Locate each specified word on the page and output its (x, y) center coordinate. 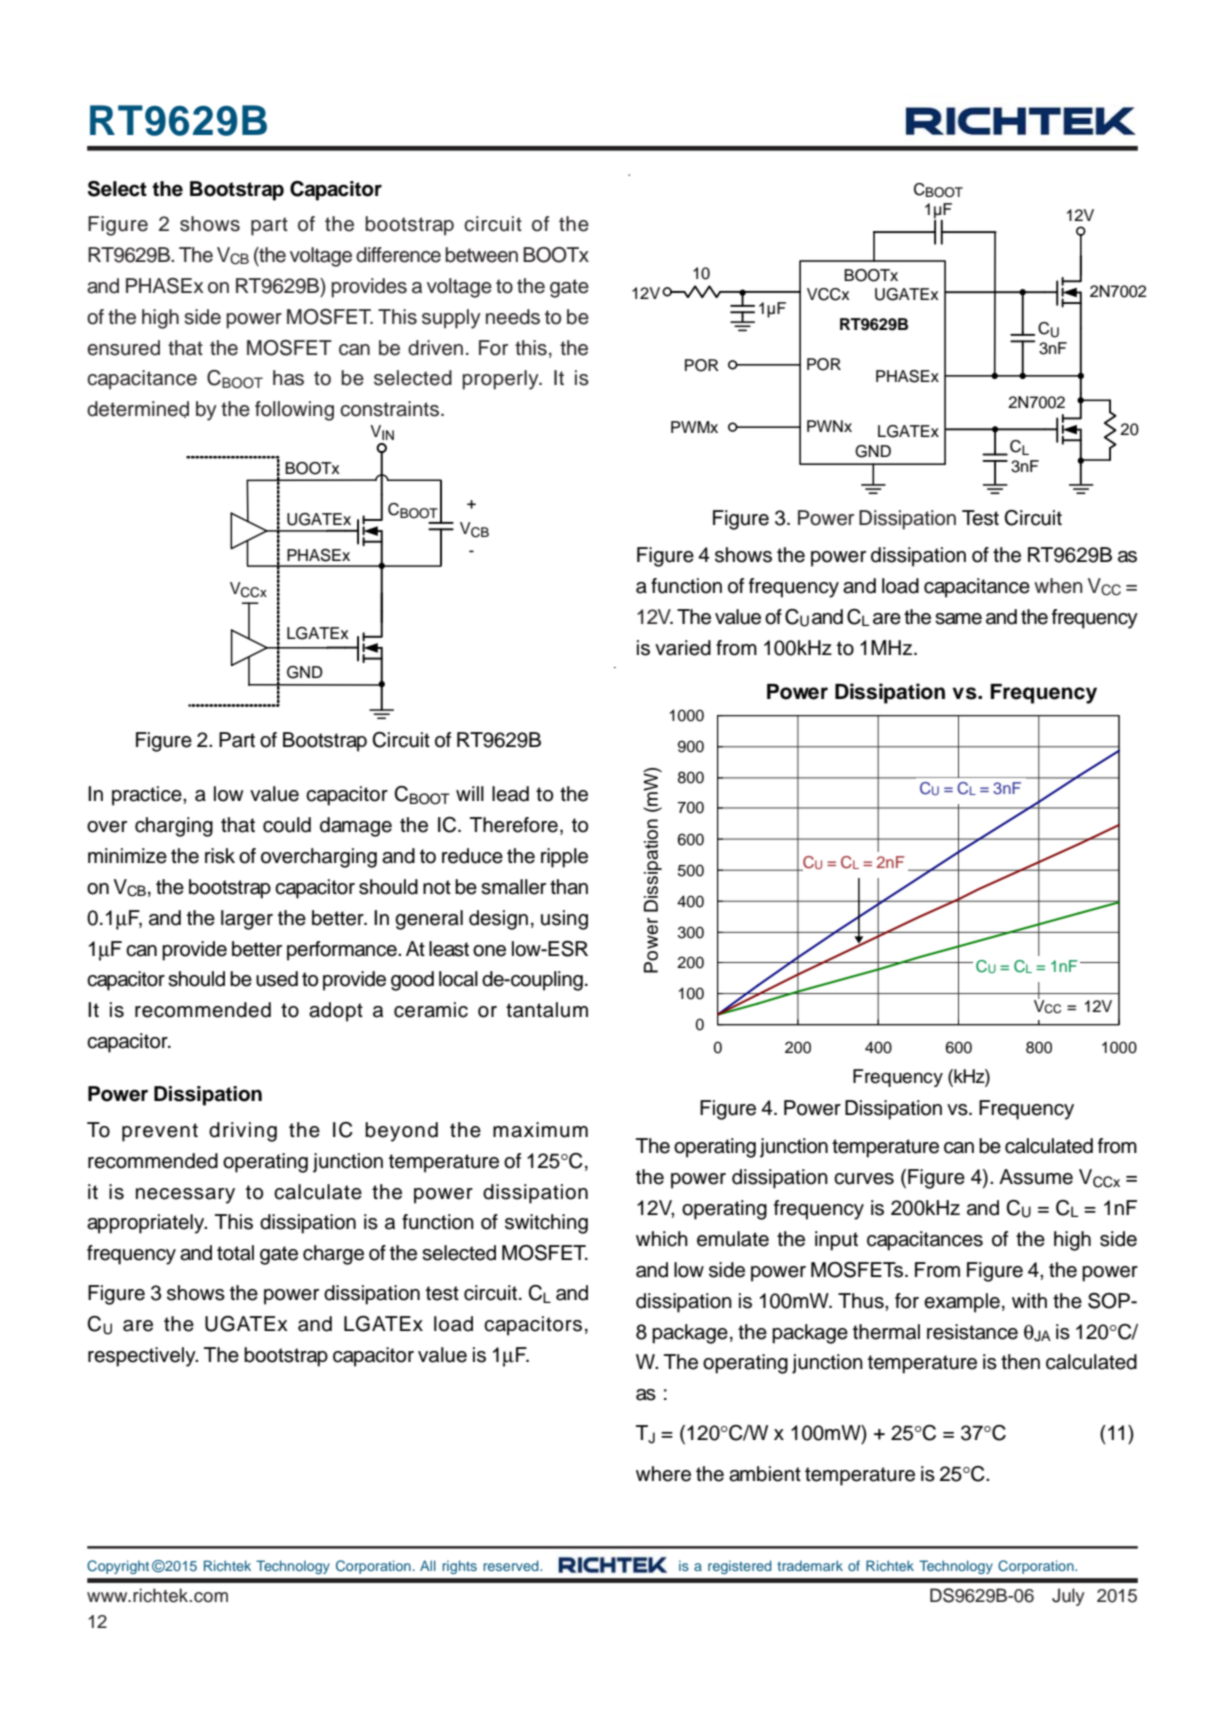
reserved (512, 1565)
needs (513, 317)
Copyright (118, 1567)
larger (247, 920)
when (1058, 586)
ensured (123, 348)
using (564, 920)
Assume (1036, 1177)
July (1068, 1597)
